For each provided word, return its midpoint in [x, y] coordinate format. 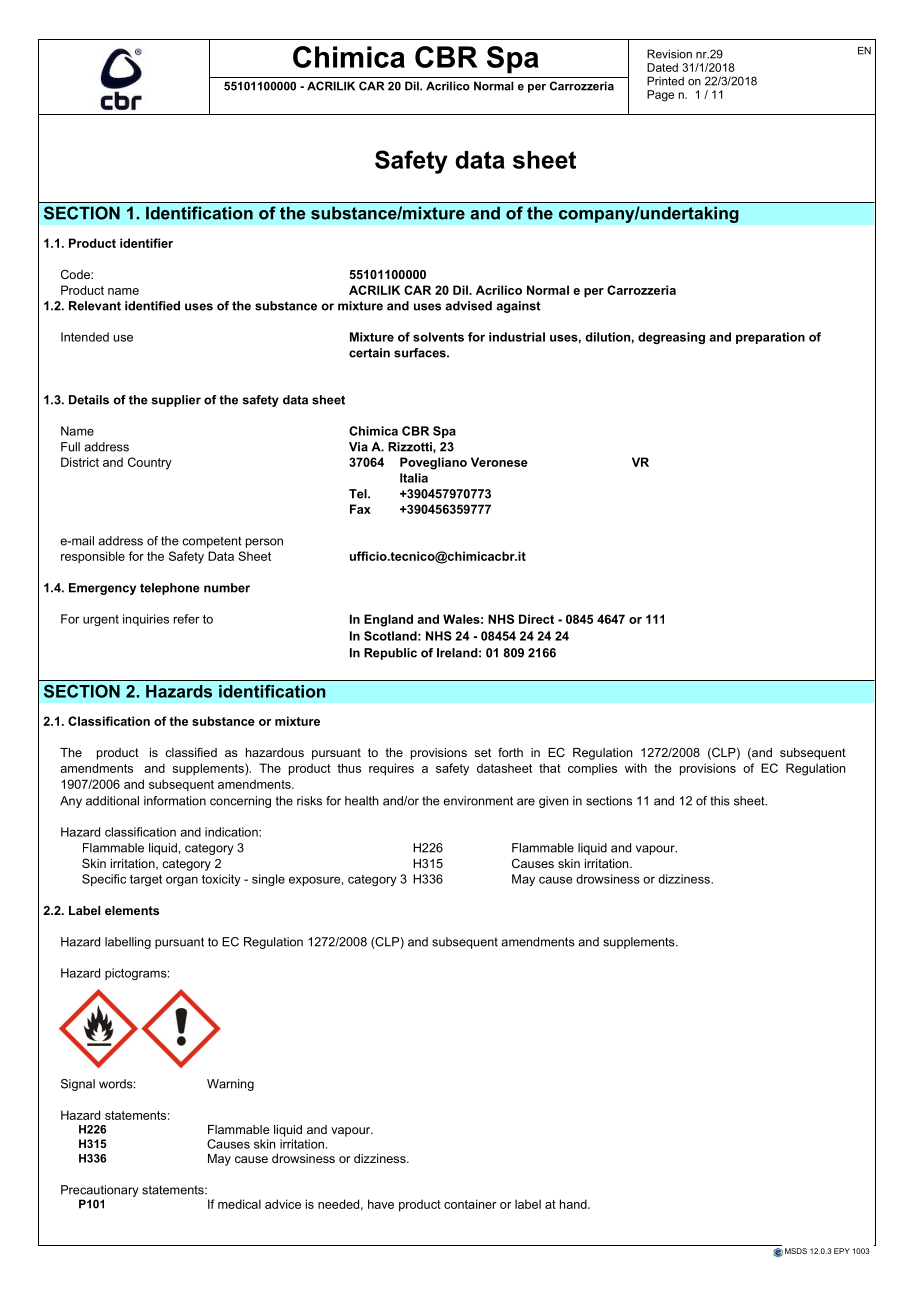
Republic [390, 654]
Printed [665, 81]
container [470, 1204]
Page [660, 96]
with [636, 768]
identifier [146, 243]
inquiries [146, 620]
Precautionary [99, 1191]
